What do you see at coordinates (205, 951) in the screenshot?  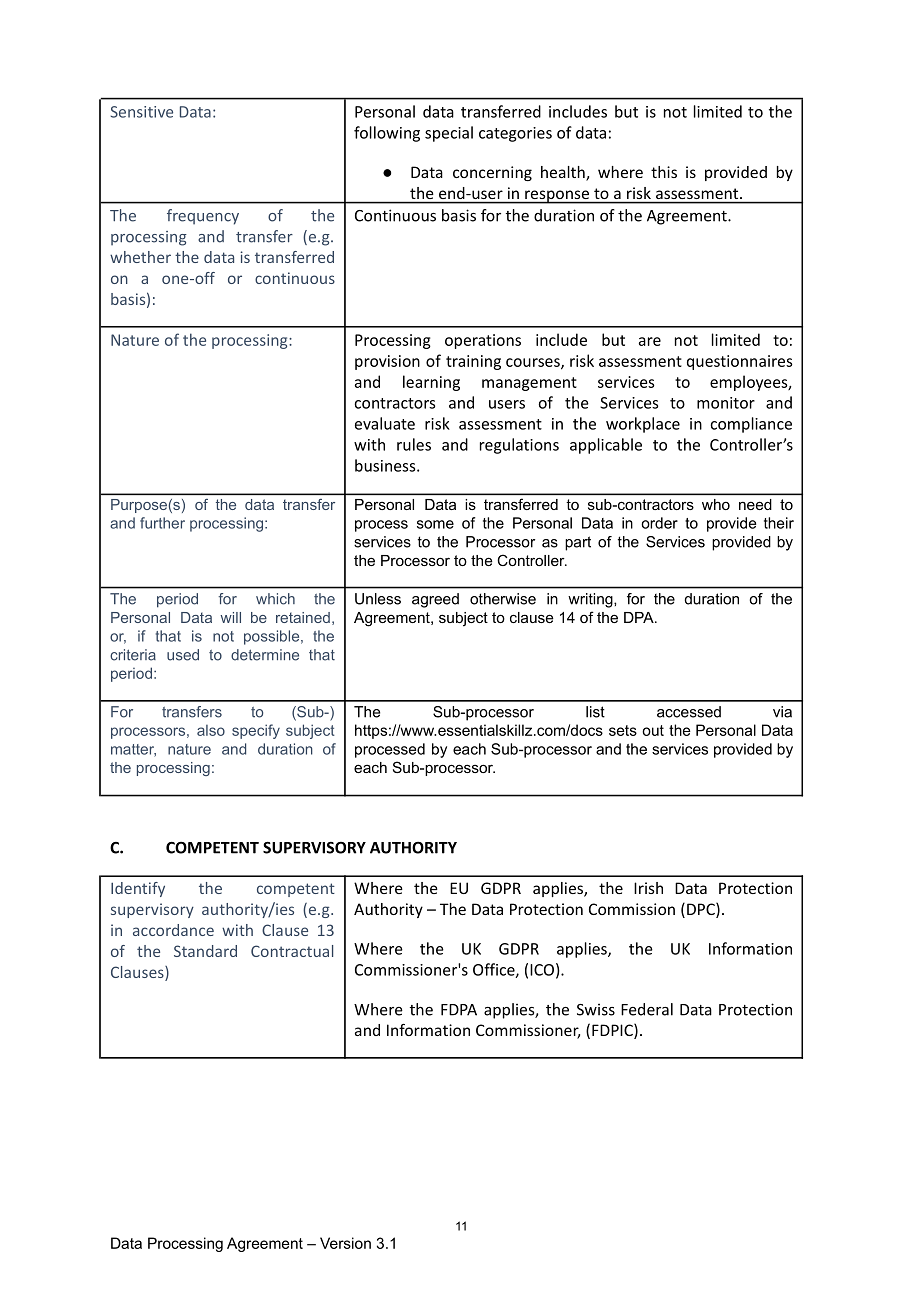 I see `Standard` at bounding box center [205, 951].
